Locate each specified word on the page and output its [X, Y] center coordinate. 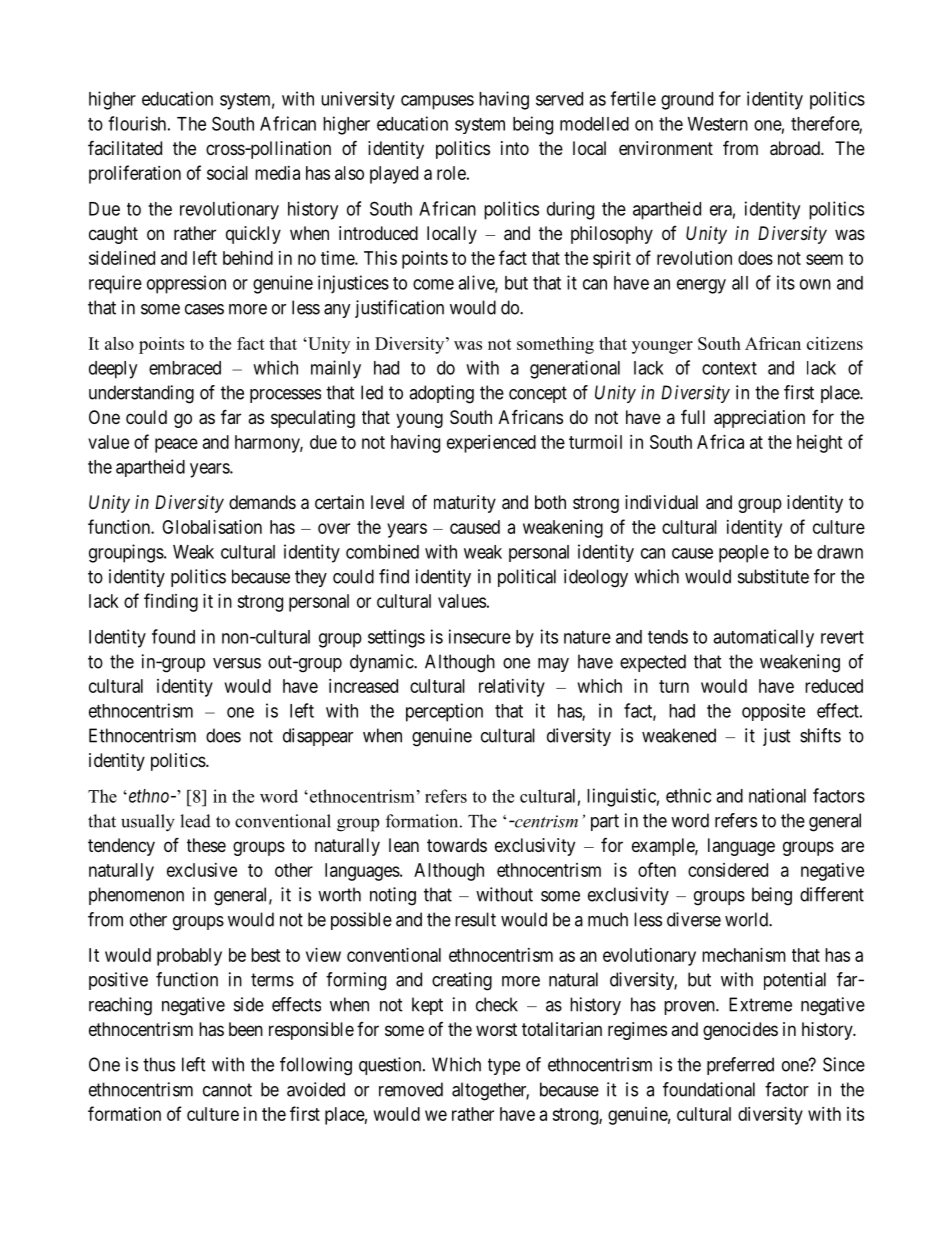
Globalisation [212, 527]
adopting [441, 394]
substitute [773, 576]
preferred [740, 1066]
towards [457, 845]
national [777, 795]
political [527, 578]
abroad [796, 148]
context [729, 368]
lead [195, 821]
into [515, 148]
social [227, 173]
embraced [185, 368]
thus [159, 1064]
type [504, 1066]
